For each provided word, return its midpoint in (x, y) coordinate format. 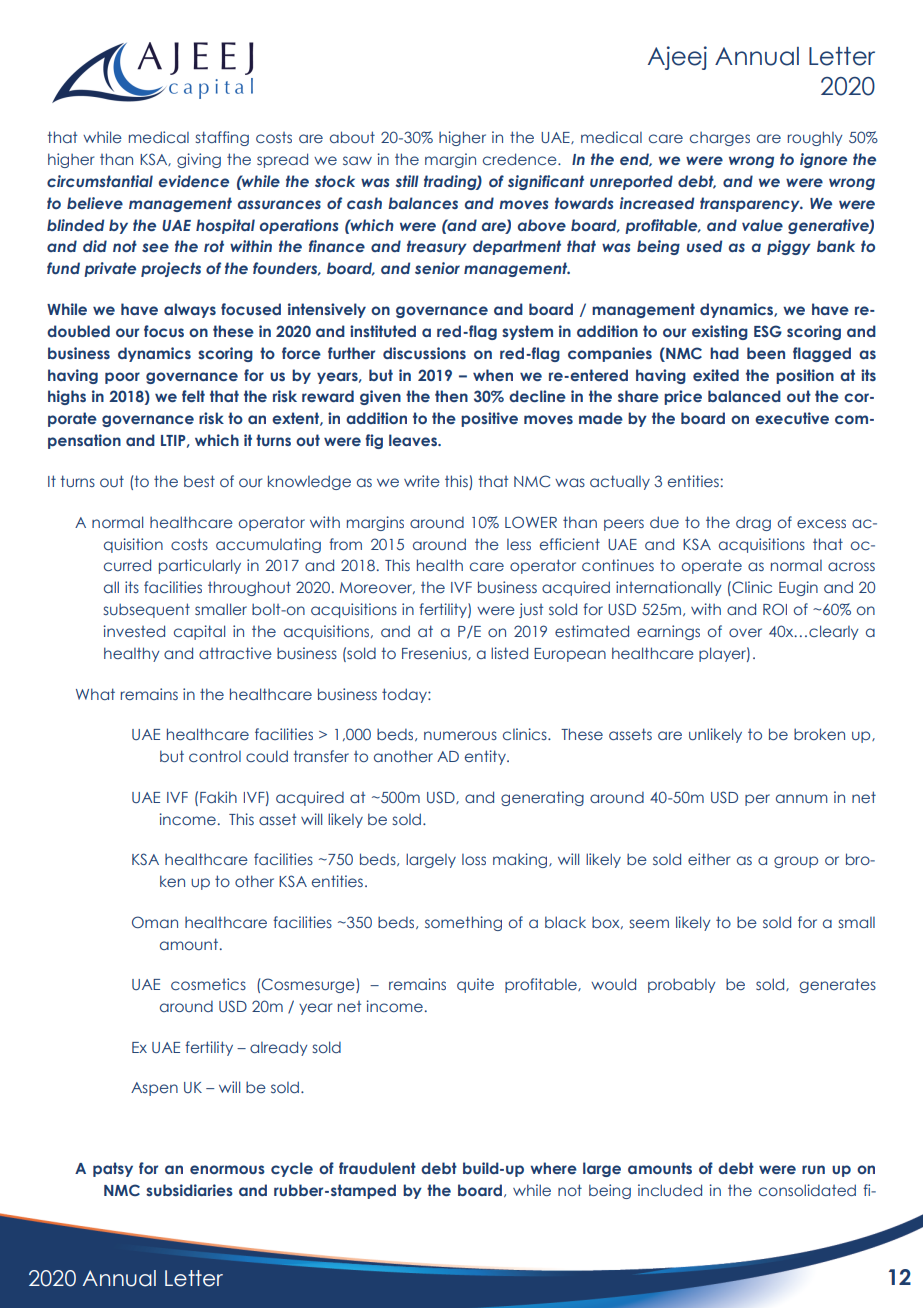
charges (720, 139)
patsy (113, 1169)
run (813, 1169)
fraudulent (377, 1168)
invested (134, 631)
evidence (194, 181)
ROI (775, 609)
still (407, 181)
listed (509, 653)
